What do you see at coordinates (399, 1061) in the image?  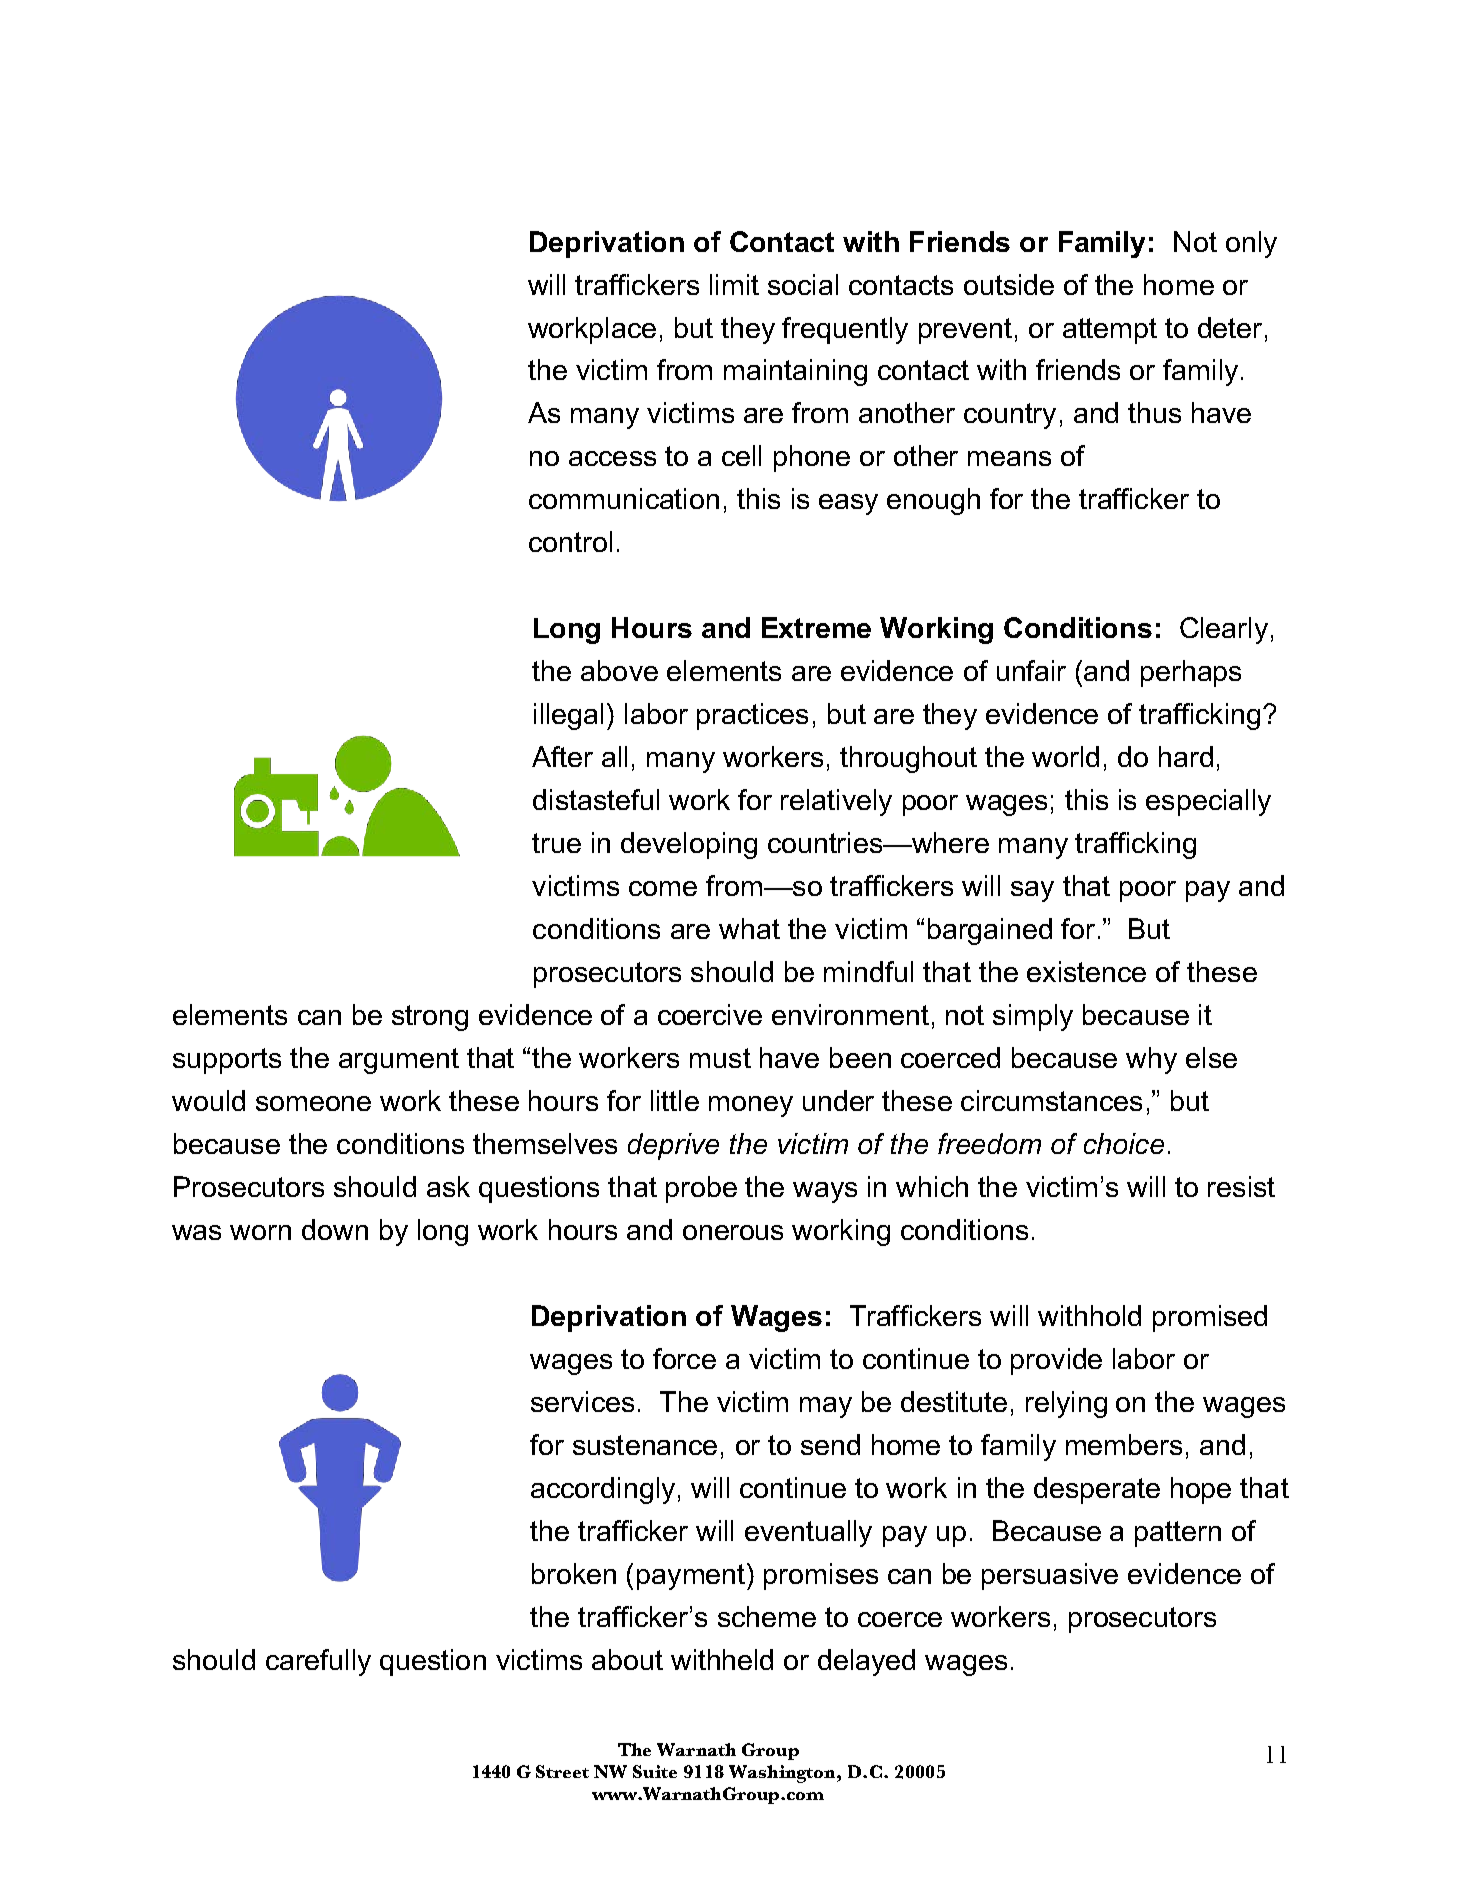 I see `argument` at bounding box center [399, 1061].
